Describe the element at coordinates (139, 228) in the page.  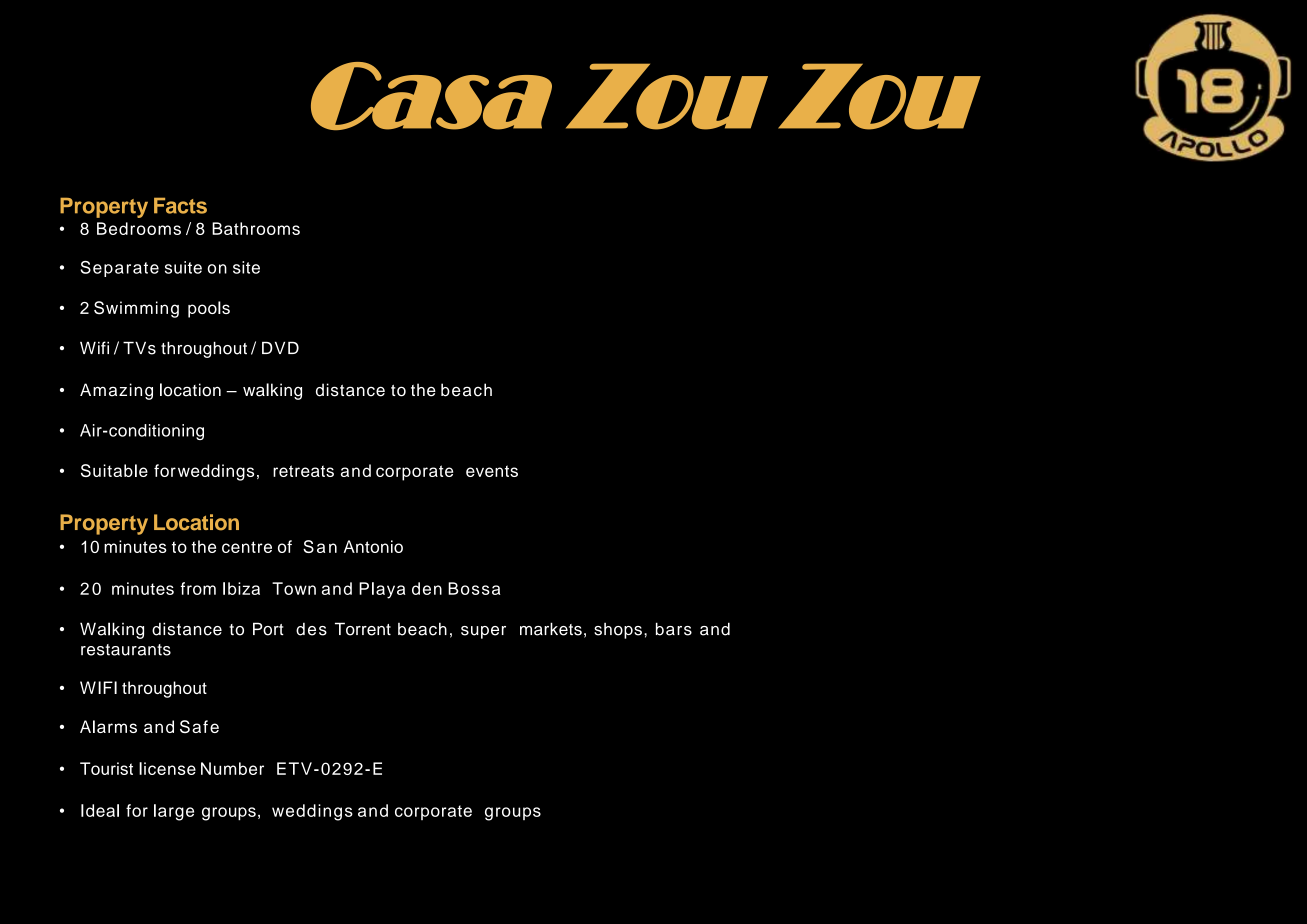
I see `Bedrooms` at that location.
